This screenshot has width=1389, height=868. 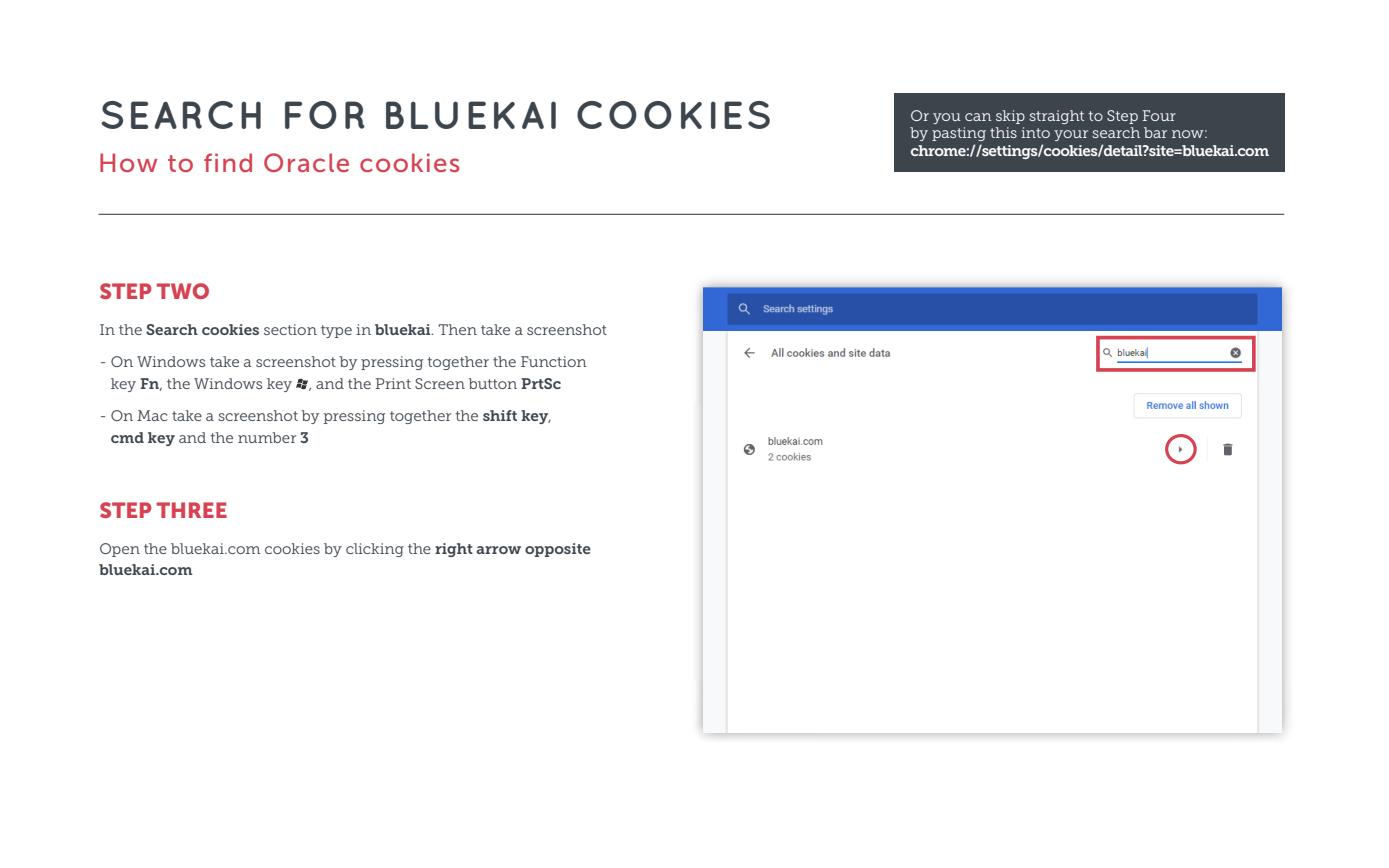 I want to click on pasting, so click(x=959, y=134).
